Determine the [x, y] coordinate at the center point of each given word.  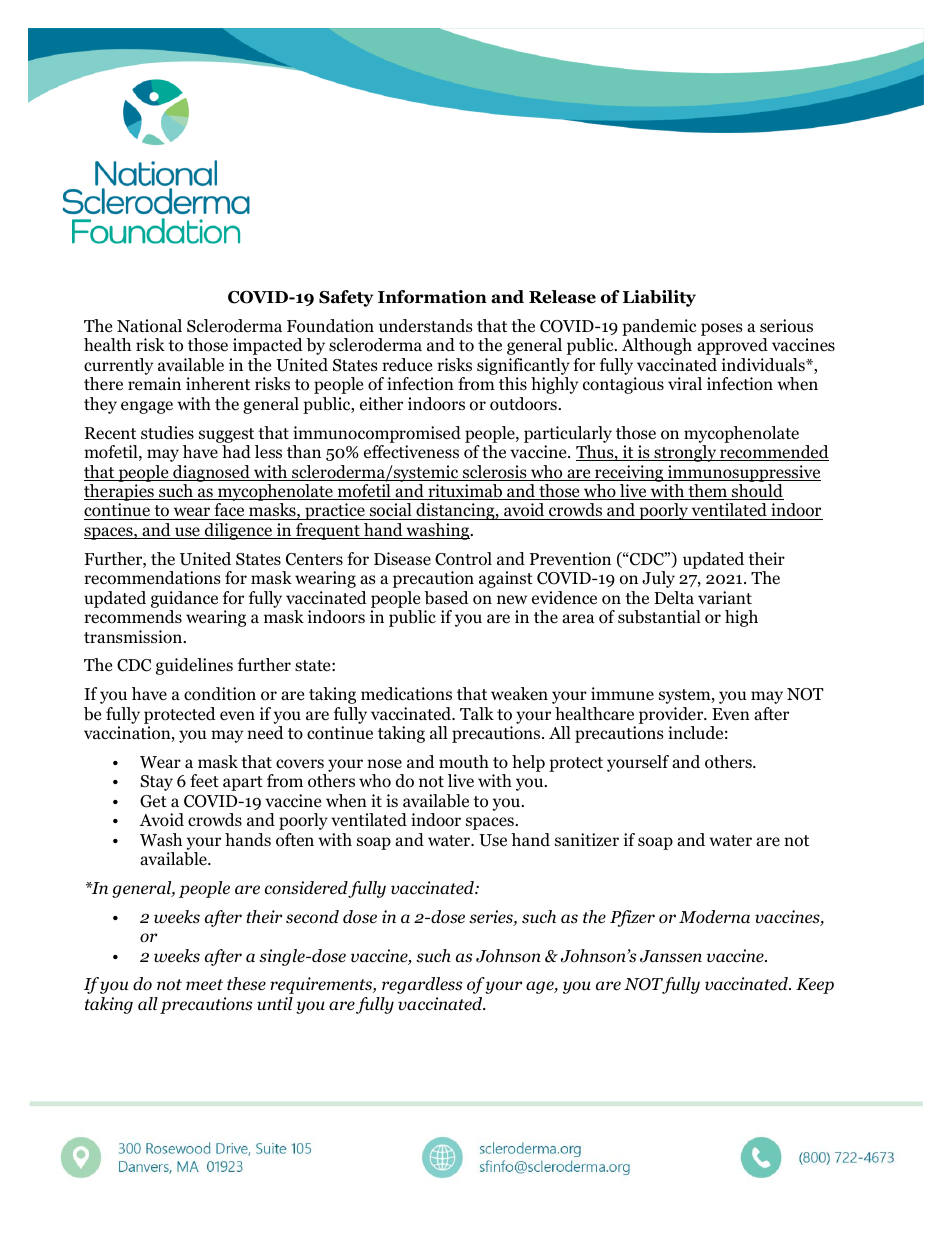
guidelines [194, 666]
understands [426, 326]
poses [722, 329]
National [149, 326]
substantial [659, 617]
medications [406, 694]
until [275, 1003]
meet [204, 984]
